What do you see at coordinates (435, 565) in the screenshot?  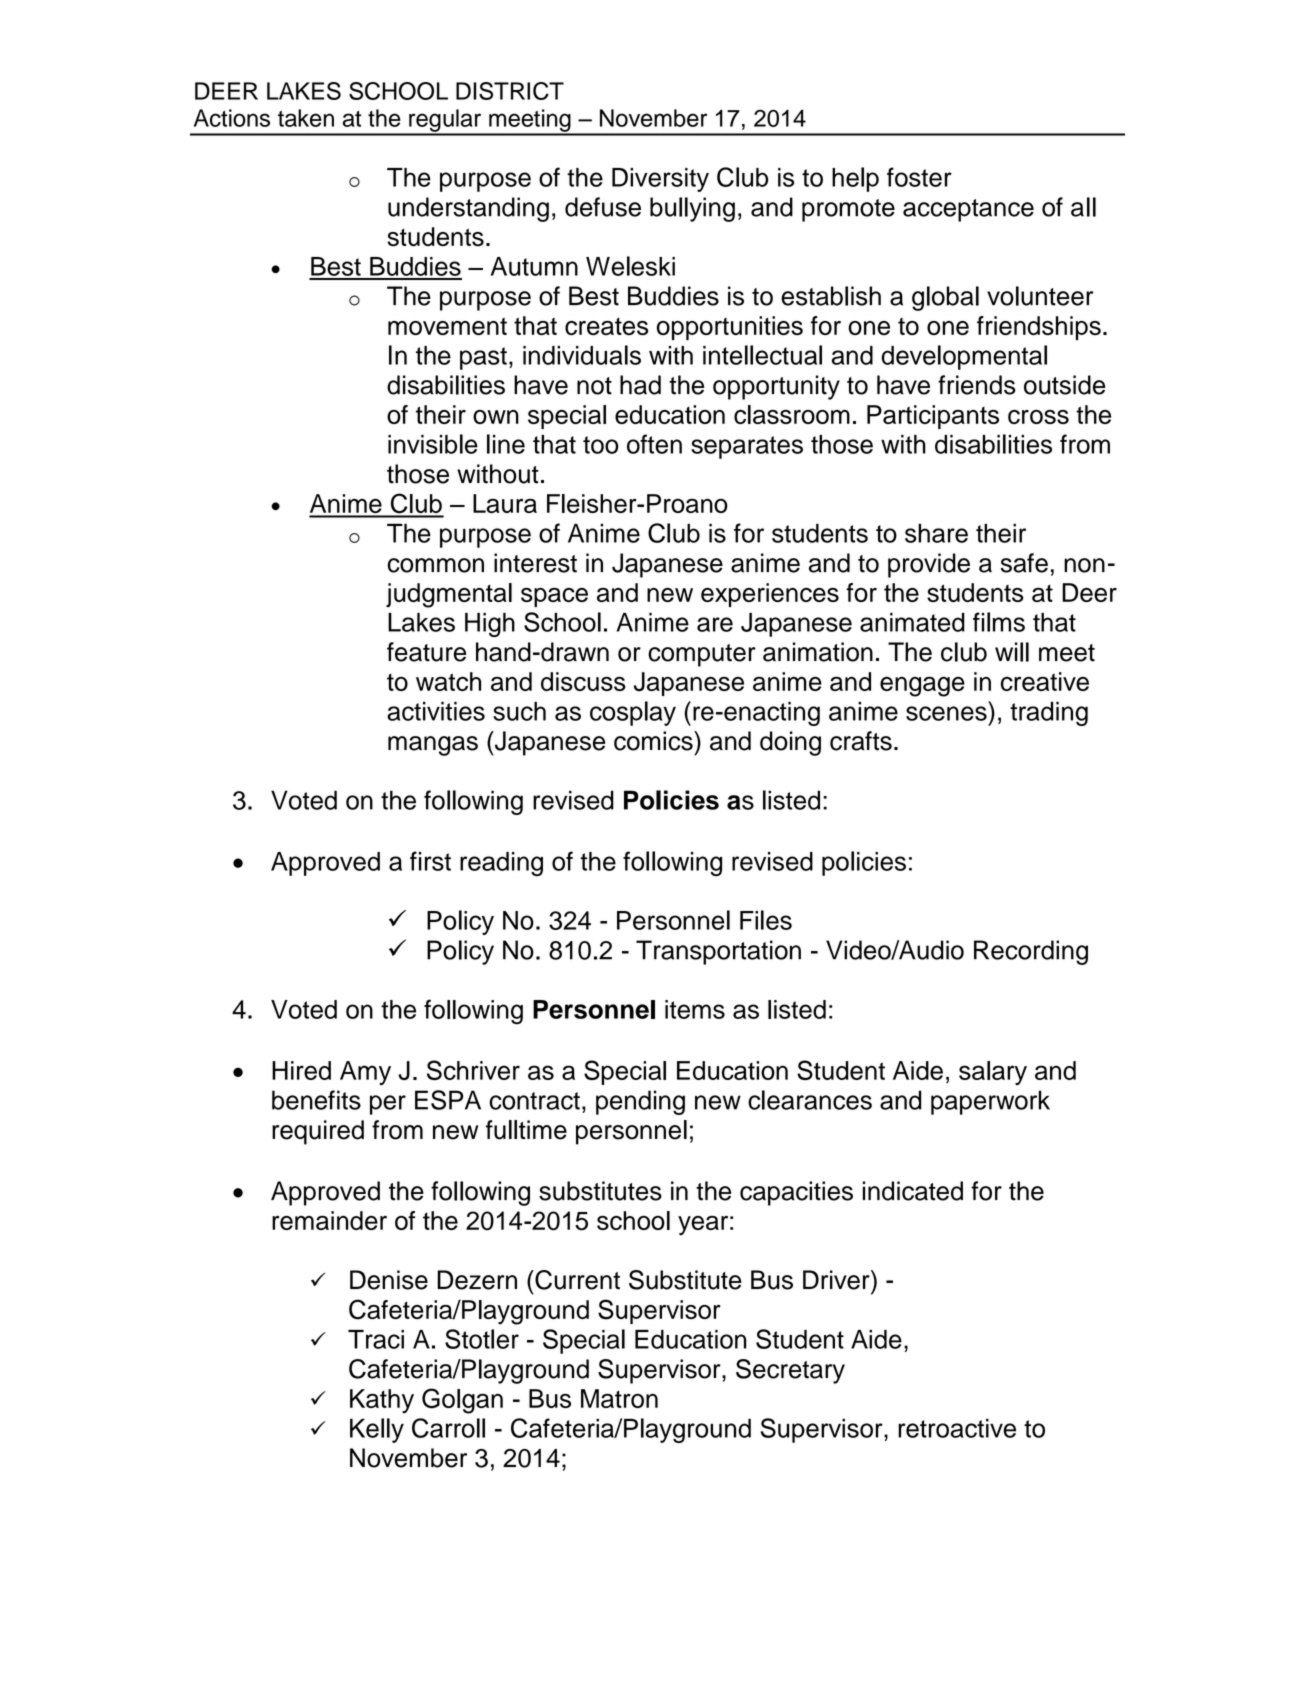 I see `common` at bounding box center [435, 565].
